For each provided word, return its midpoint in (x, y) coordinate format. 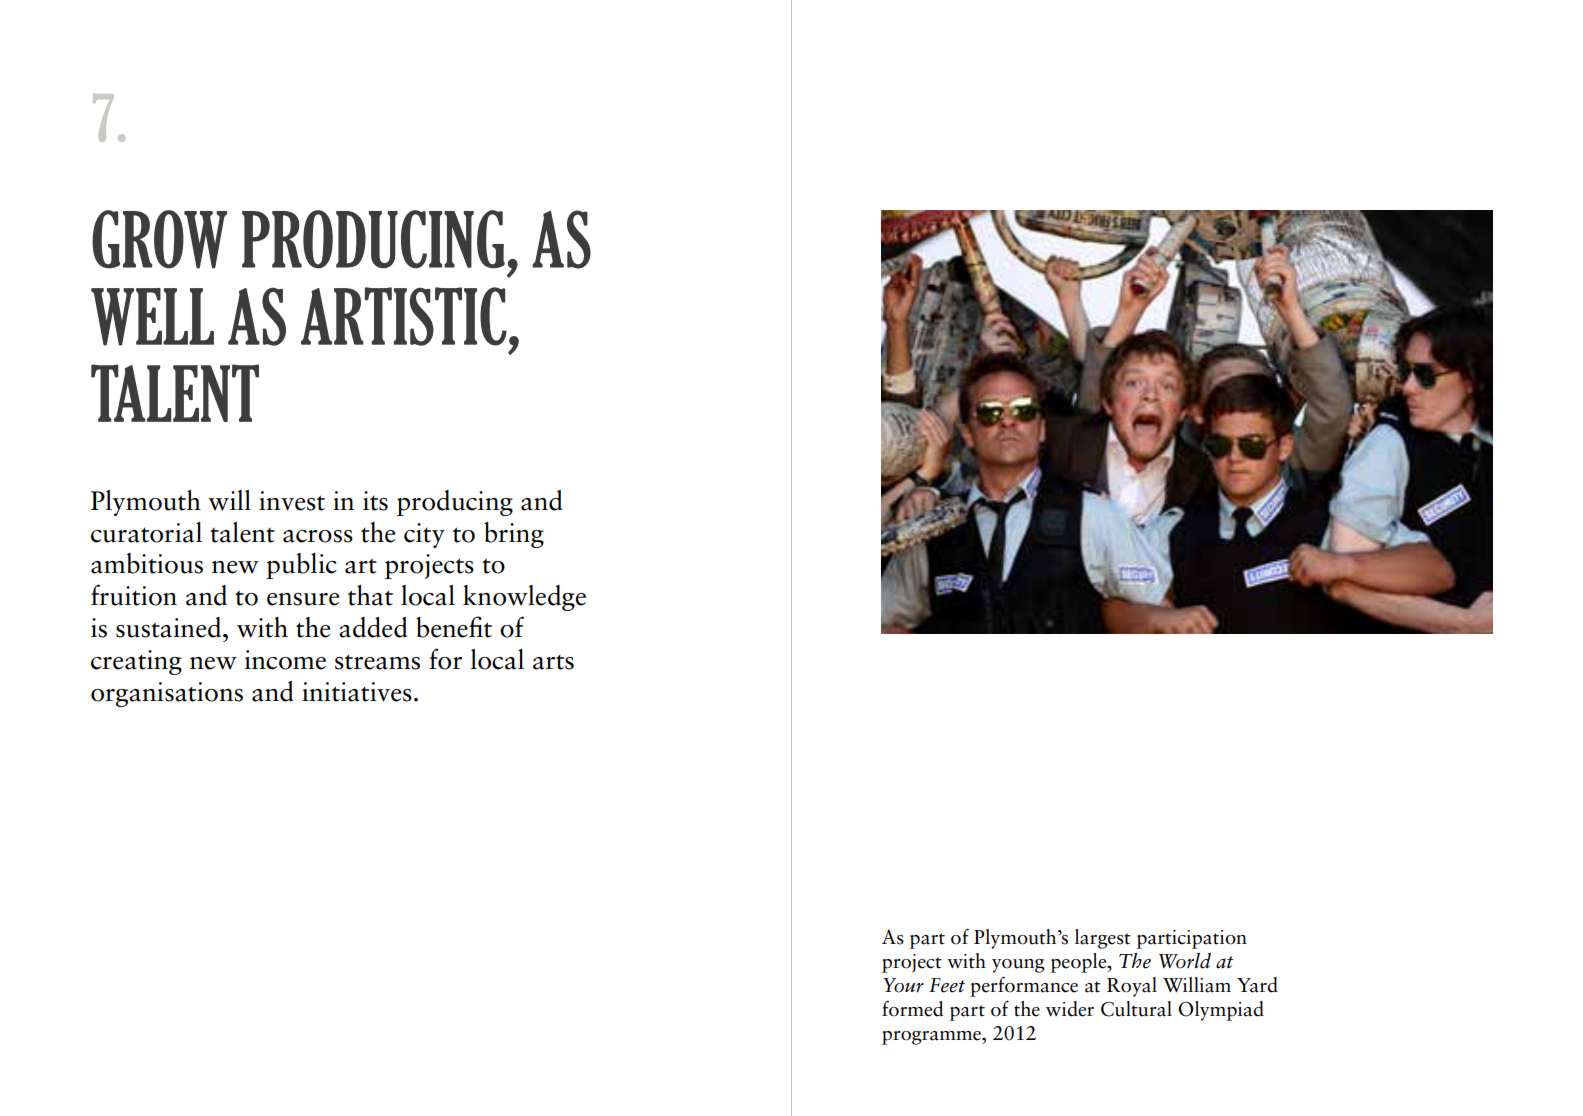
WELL (152, 317)
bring (514, 535)
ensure (303, 599)
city (424, 535)
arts (553, 662)
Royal (1132, 987)
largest (1103, 939)
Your (903, 985)
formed (912, 1009)
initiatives (357, 692)
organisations (167, 694)
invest (292, 501)
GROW (159, 239)
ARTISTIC (404, 316)
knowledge (524, 598)
